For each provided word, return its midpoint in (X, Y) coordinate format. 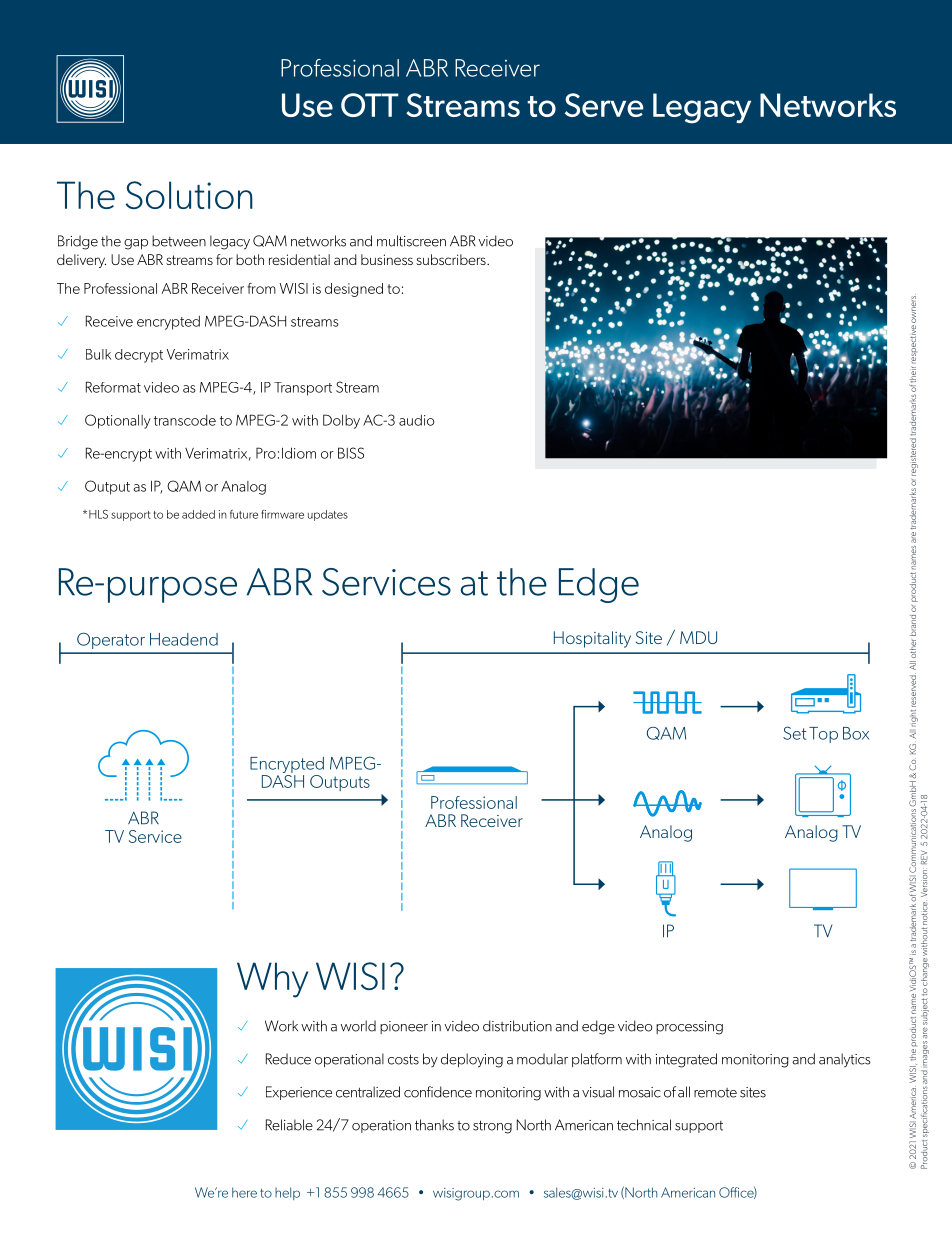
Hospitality (592, 639)
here (244, 1192)
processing (689, 1028)
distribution (517, 1026)
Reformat (113, 387)
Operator (111, 640)
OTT (370, 105)
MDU (698, 637)
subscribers (452, 259)
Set (794, 733)
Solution (189, 195)
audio (416, 420)
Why (272, 980)
